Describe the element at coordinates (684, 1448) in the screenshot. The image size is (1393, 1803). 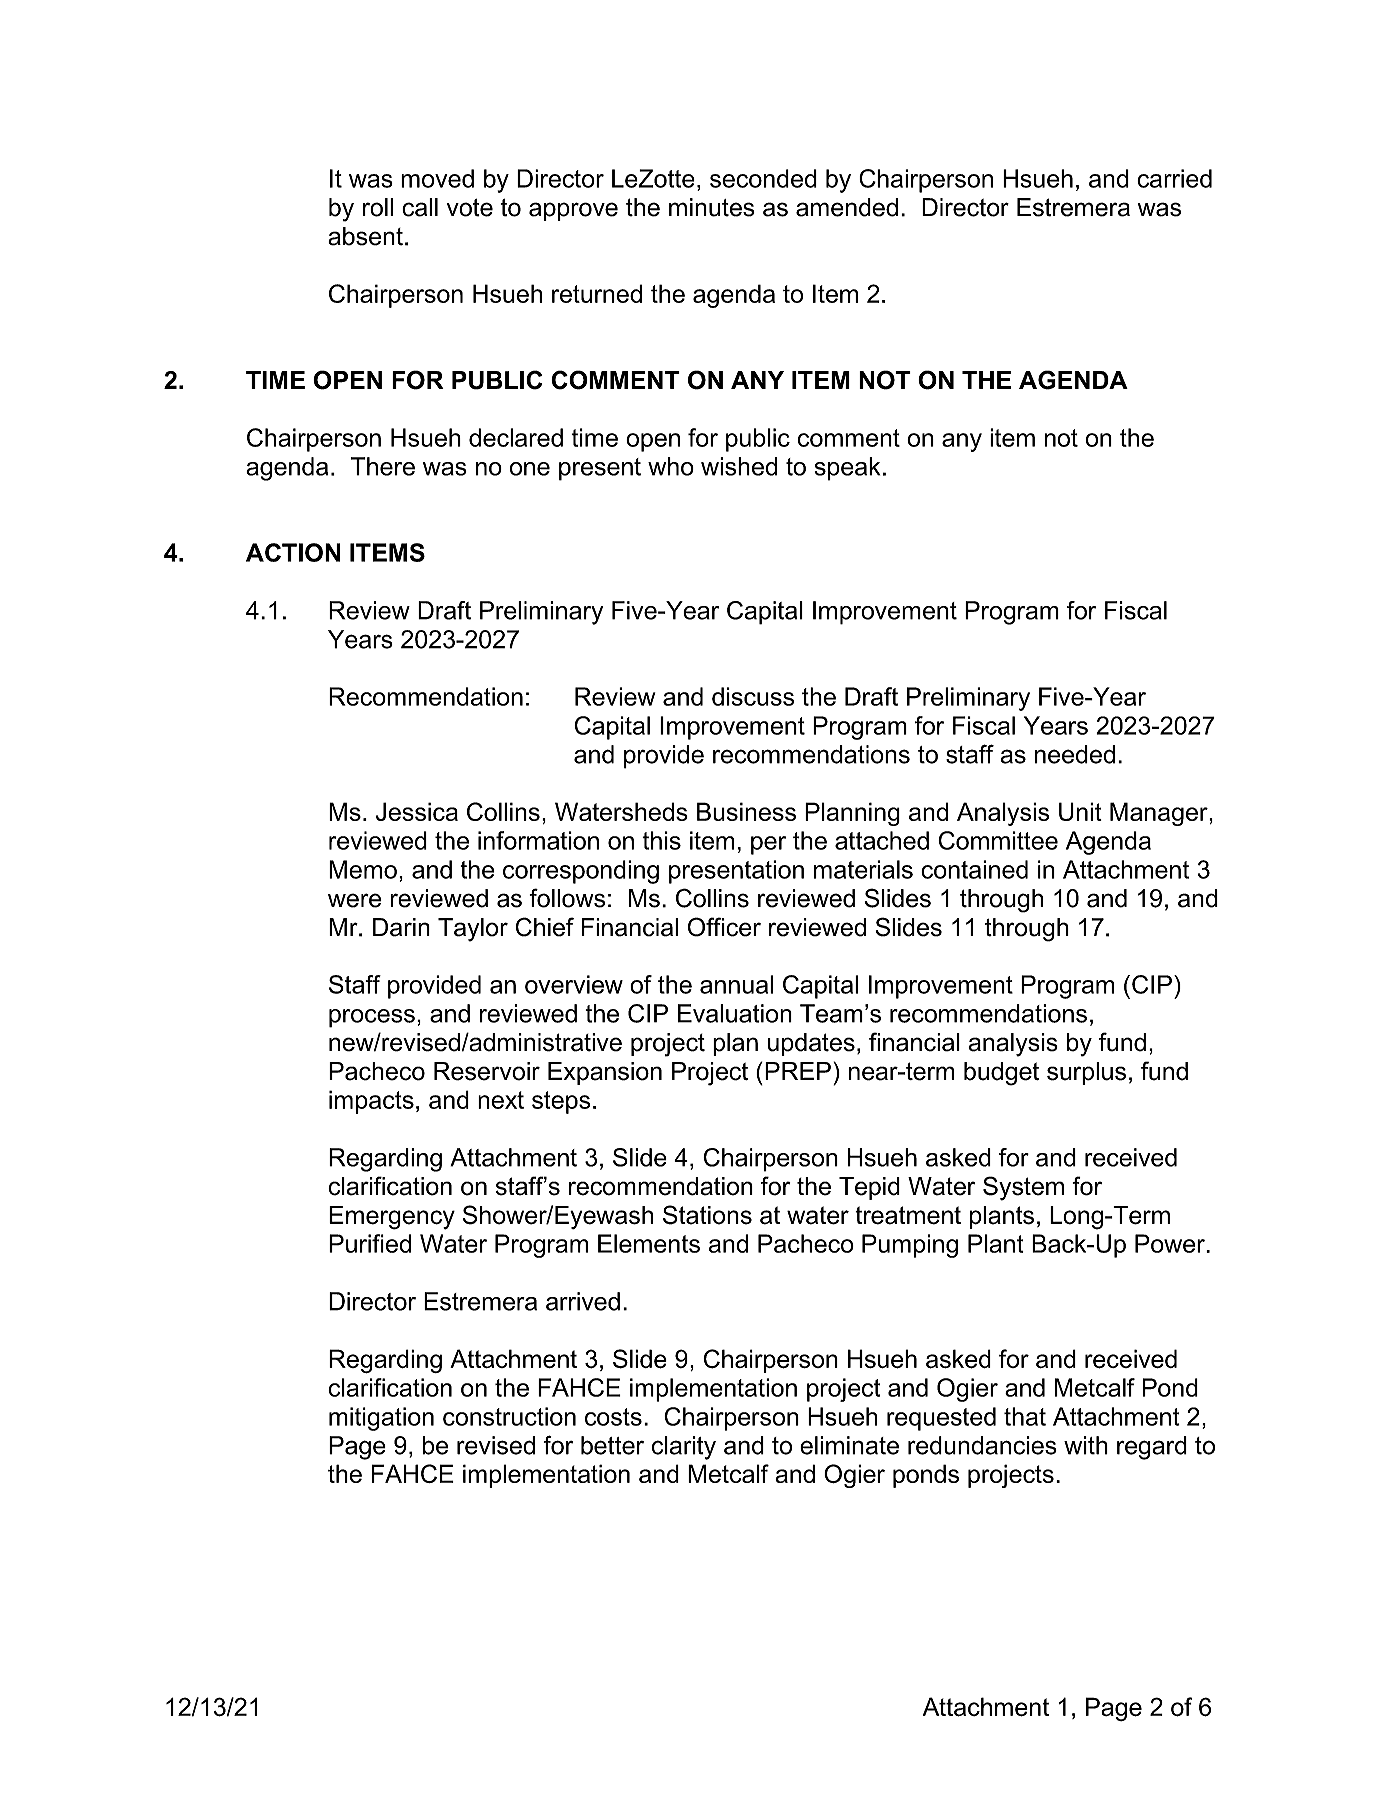
I see `clarity` at that location.
